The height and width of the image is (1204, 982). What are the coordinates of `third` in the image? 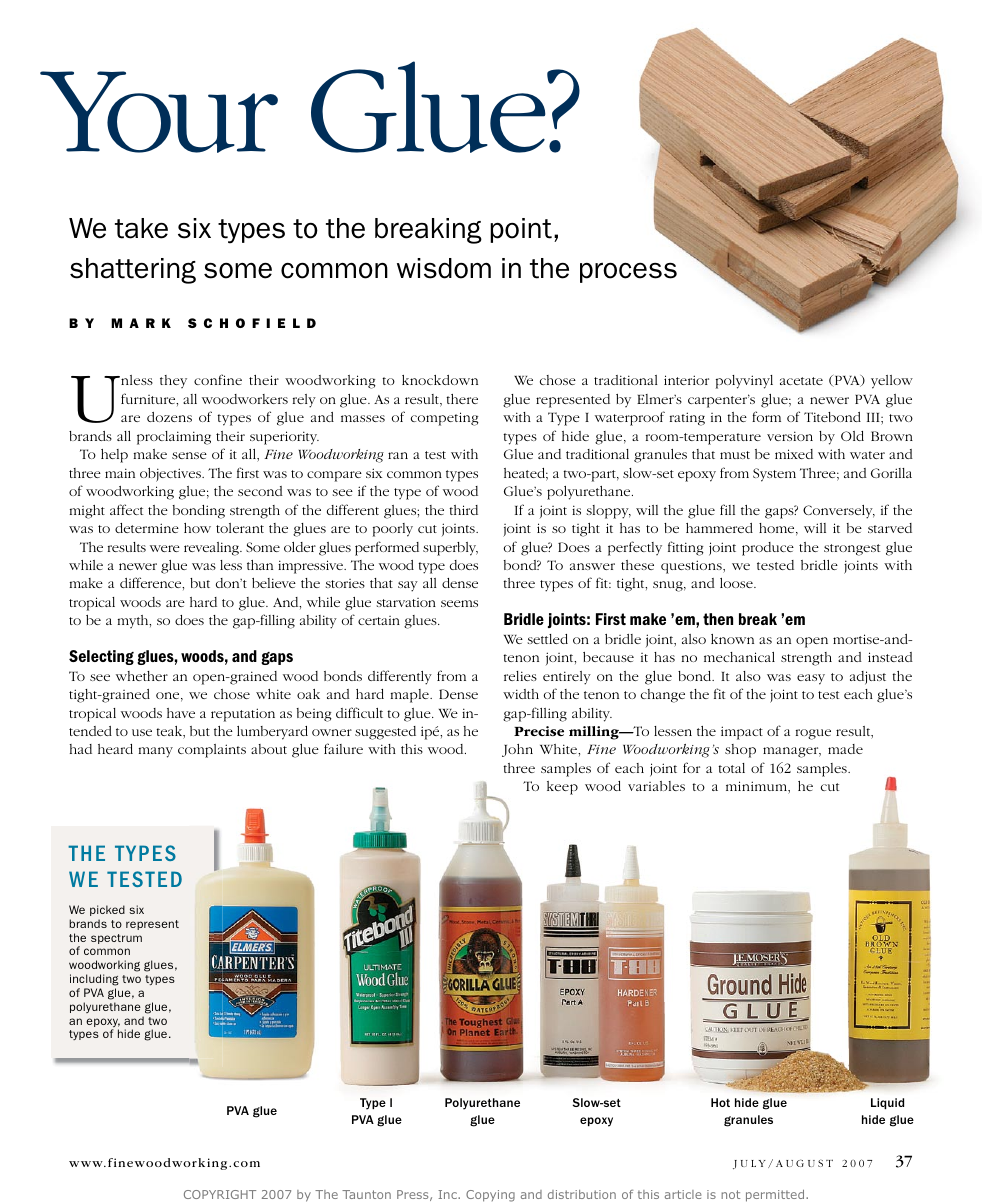 It's located at (463, 510).
